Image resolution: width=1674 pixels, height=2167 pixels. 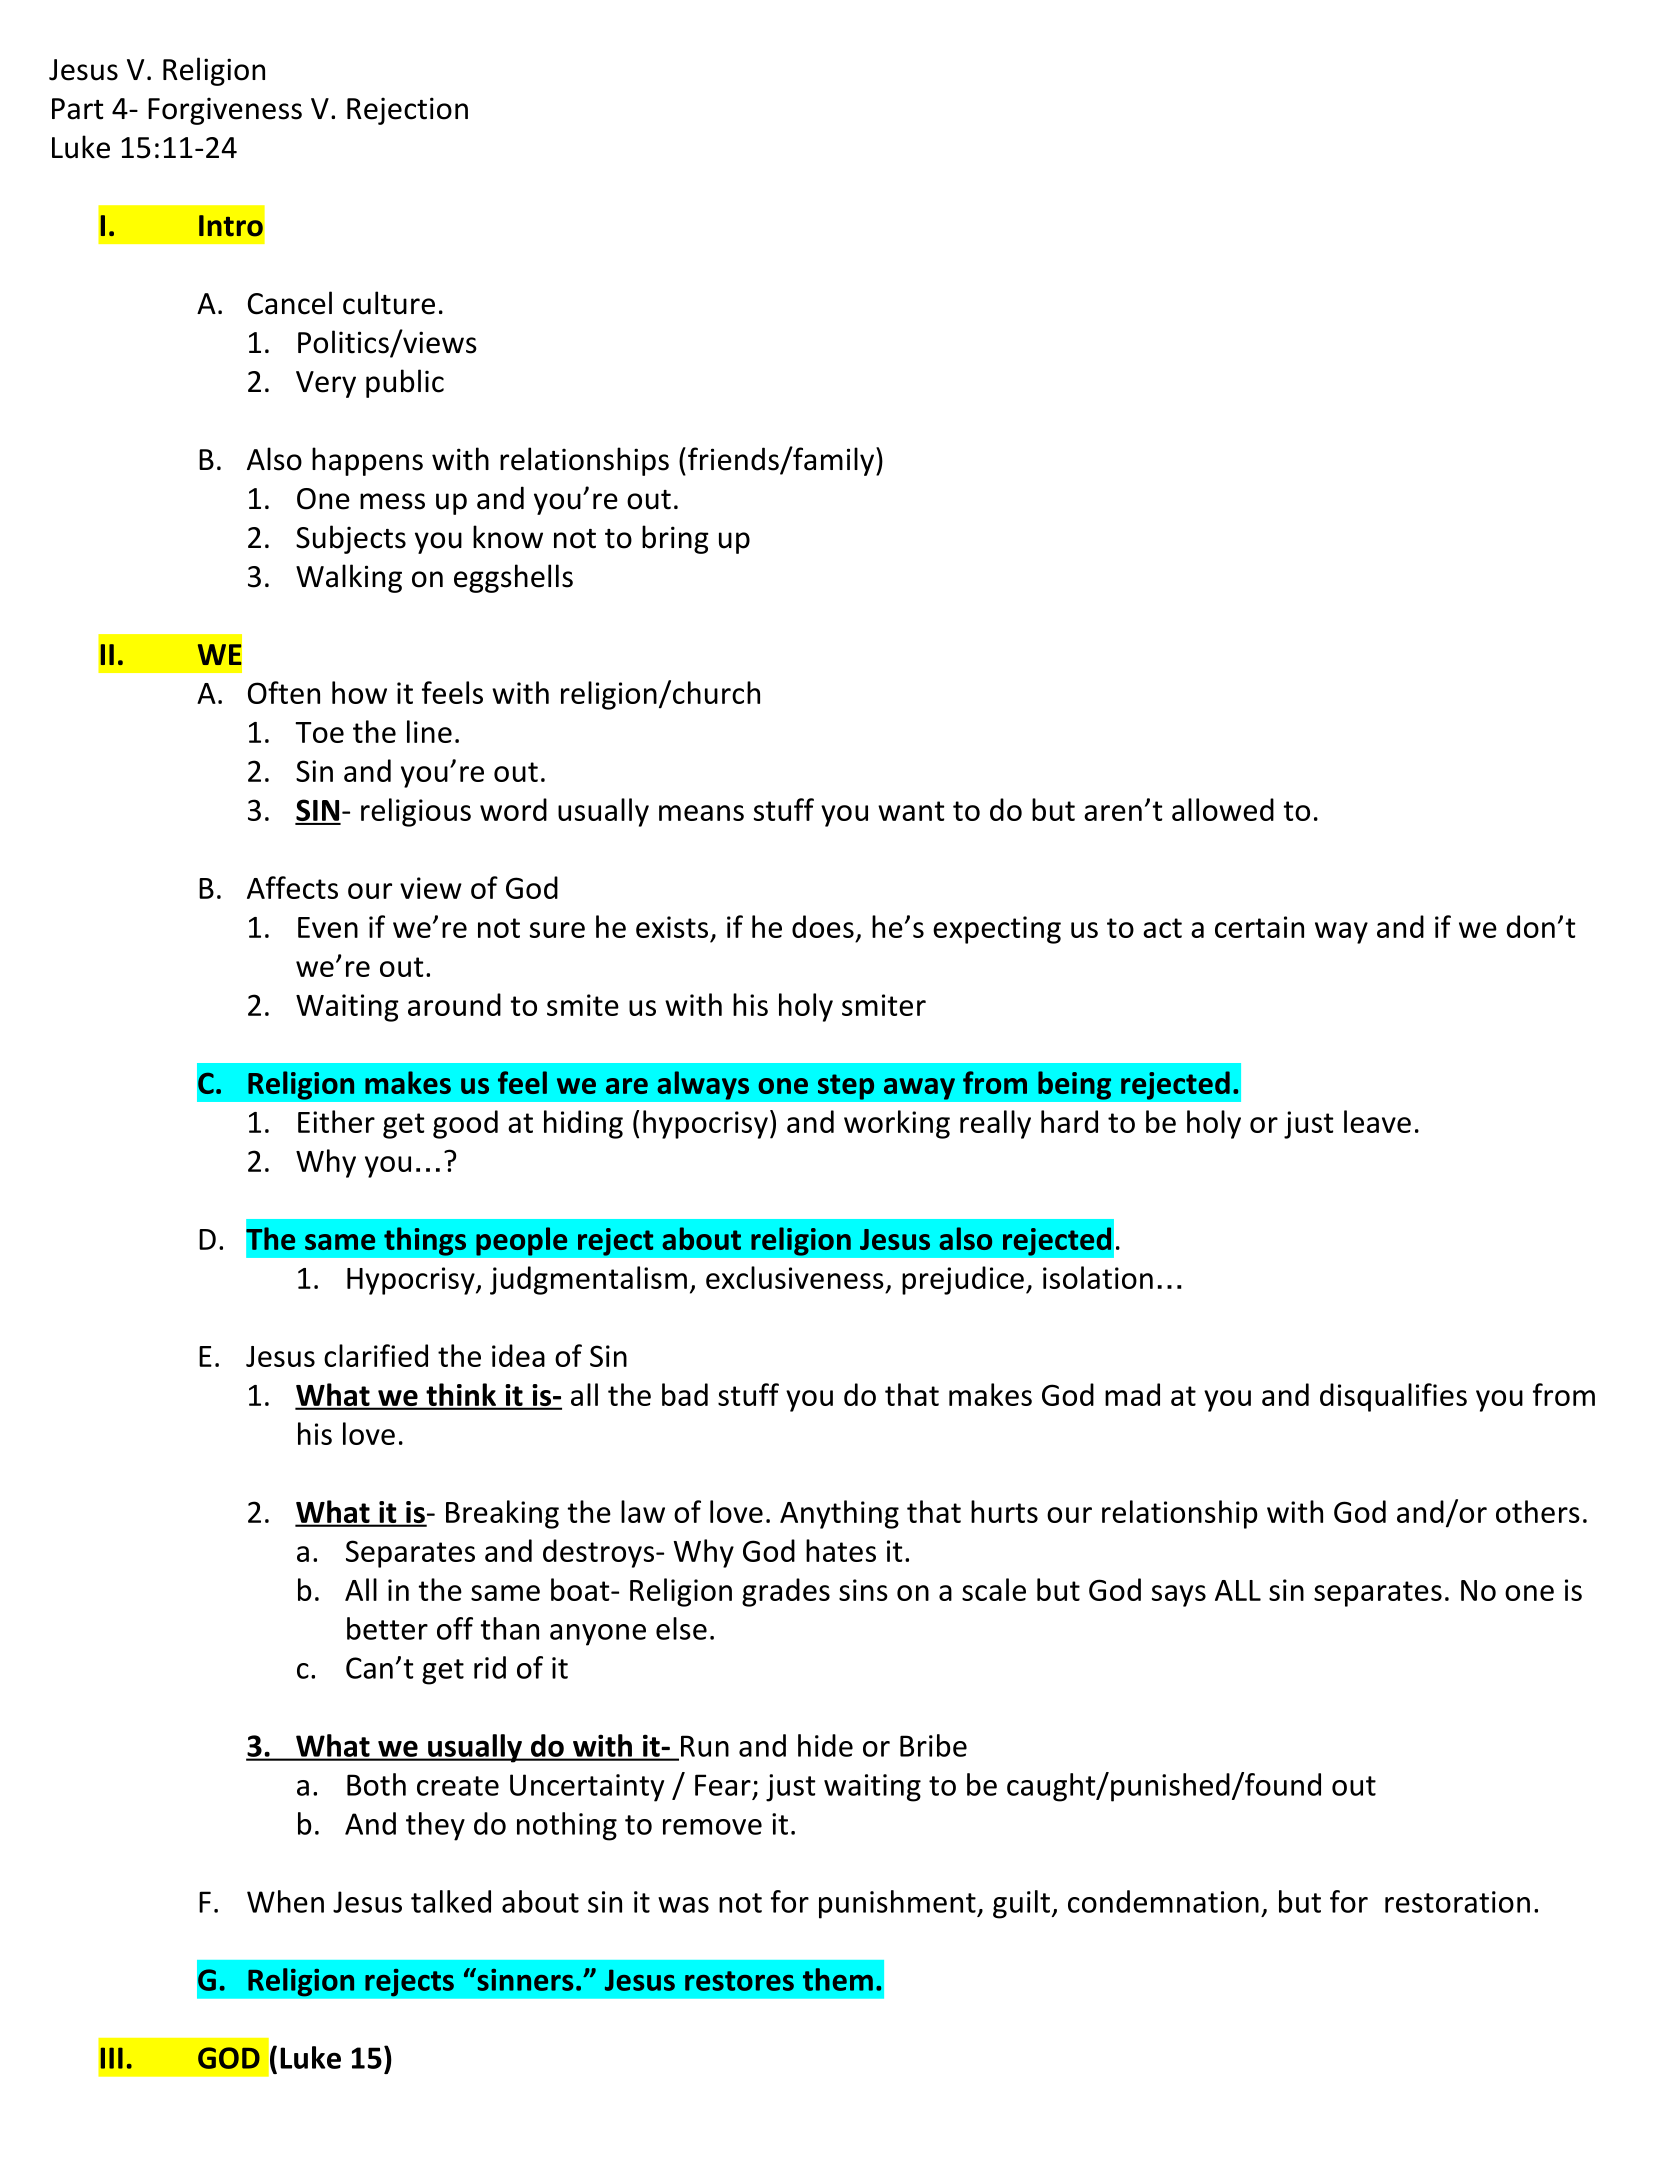 I want to click on them, so click(x=838, y=1979).
